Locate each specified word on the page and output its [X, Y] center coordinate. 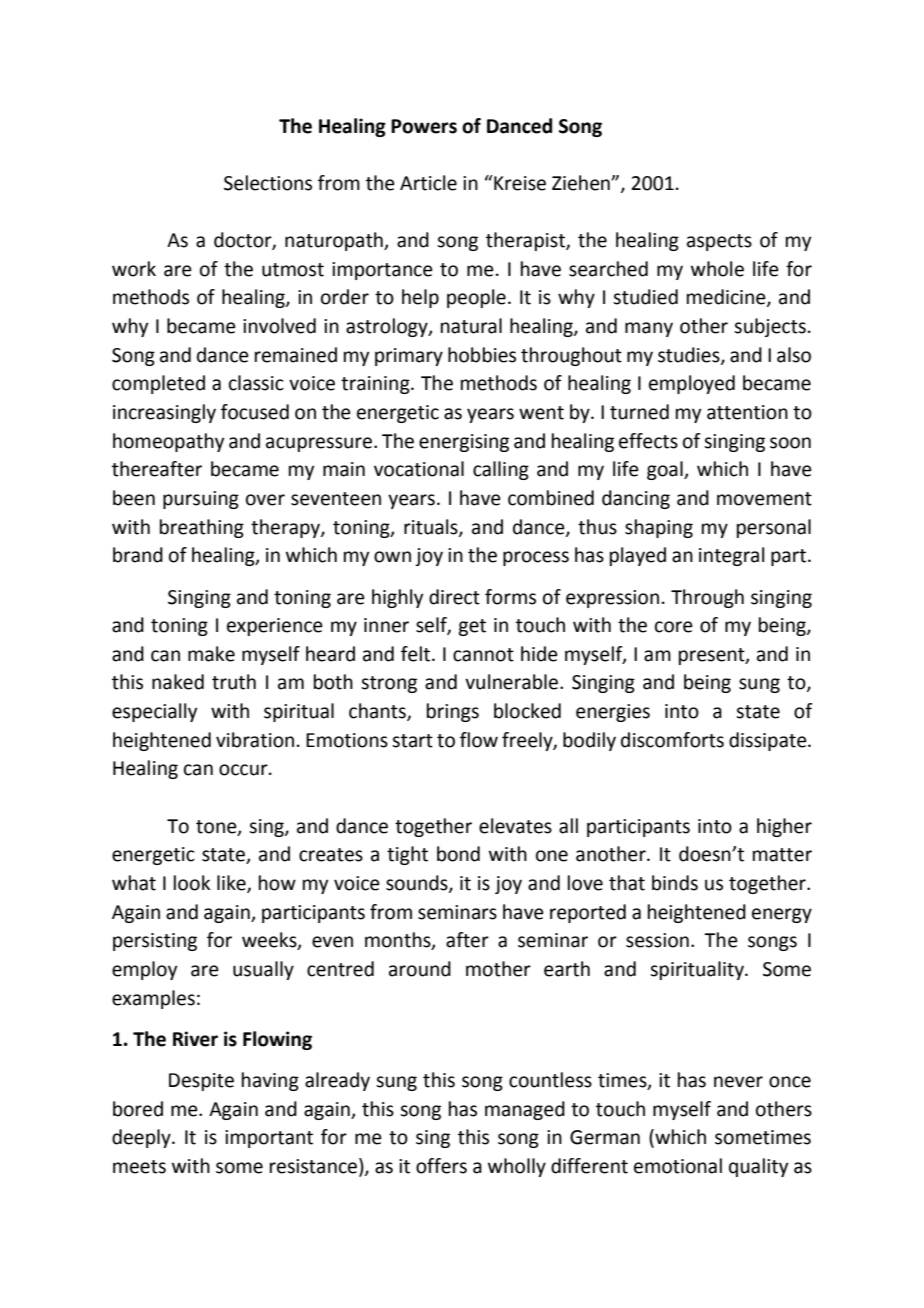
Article [428, 183]
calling [501, 470]
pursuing [201, 500]
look [192, 883]
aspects [719, 242]
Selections [268, 183]
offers [441, 1166]
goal [666, 470]
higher [784, 827]
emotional [678, 1166]
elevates [515, 826]
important [269, 1139]
